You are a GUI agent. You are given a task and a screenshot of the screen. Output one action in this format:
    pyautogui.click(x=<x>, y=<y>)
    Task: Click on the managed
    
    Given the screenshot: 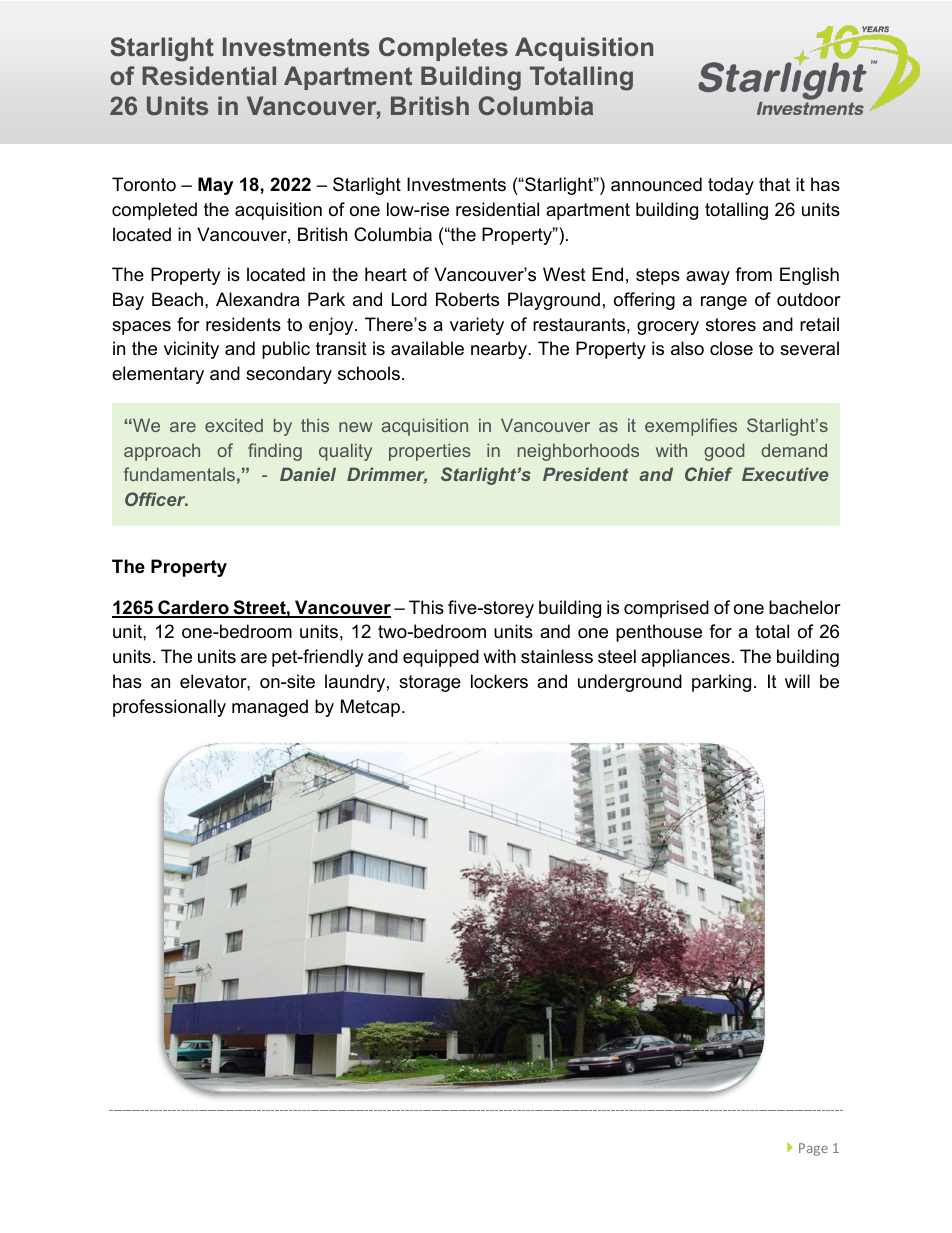 What is the action you would take?
    pyautogui.click(x=270, y=708)
